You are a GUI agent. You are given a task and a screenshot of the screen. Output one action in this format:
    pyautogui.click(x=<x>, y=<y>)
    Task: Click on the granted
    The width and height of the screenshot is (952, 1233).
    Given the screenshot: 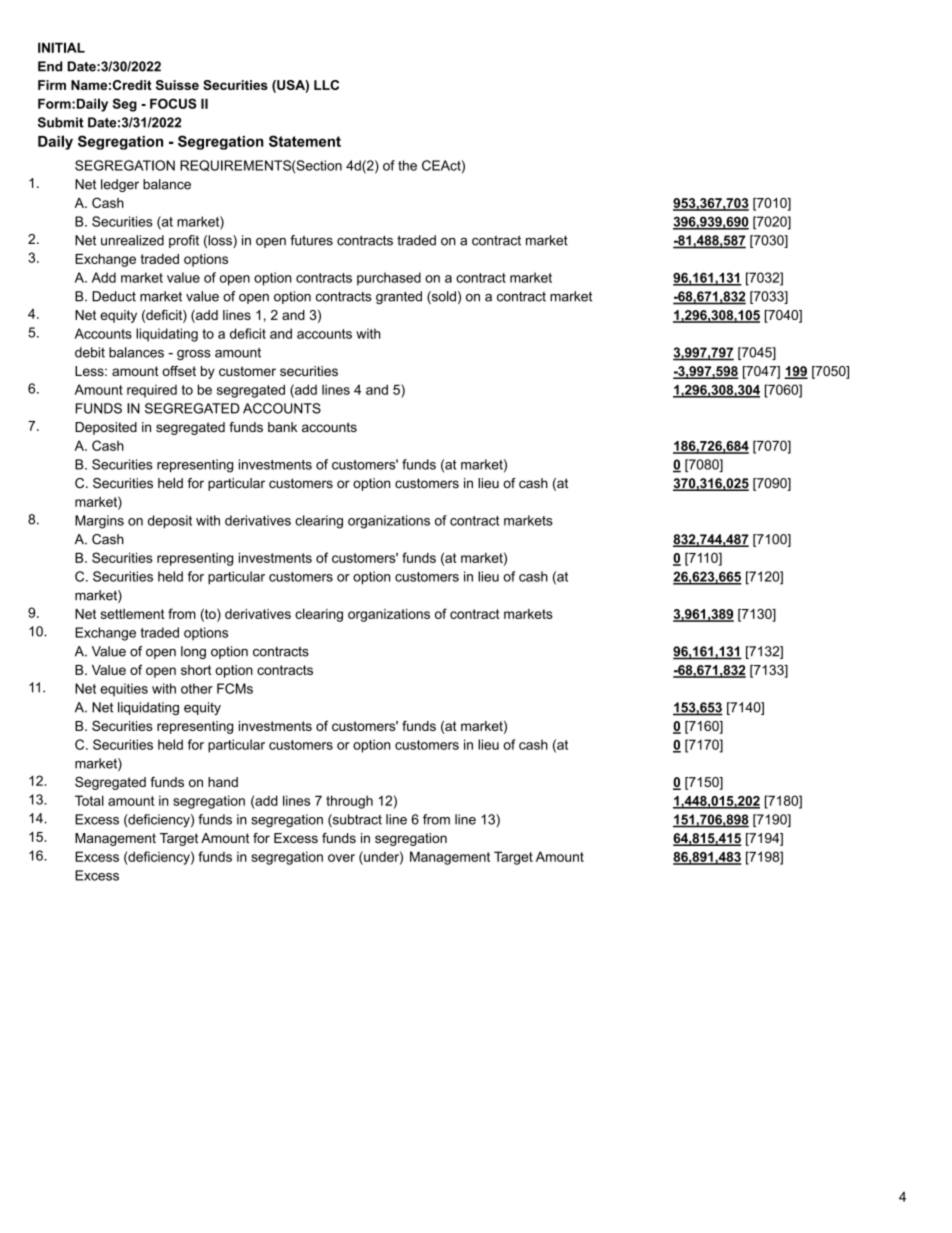 What is the action you would take?
    pyautogui.click(x=399, y=297)
